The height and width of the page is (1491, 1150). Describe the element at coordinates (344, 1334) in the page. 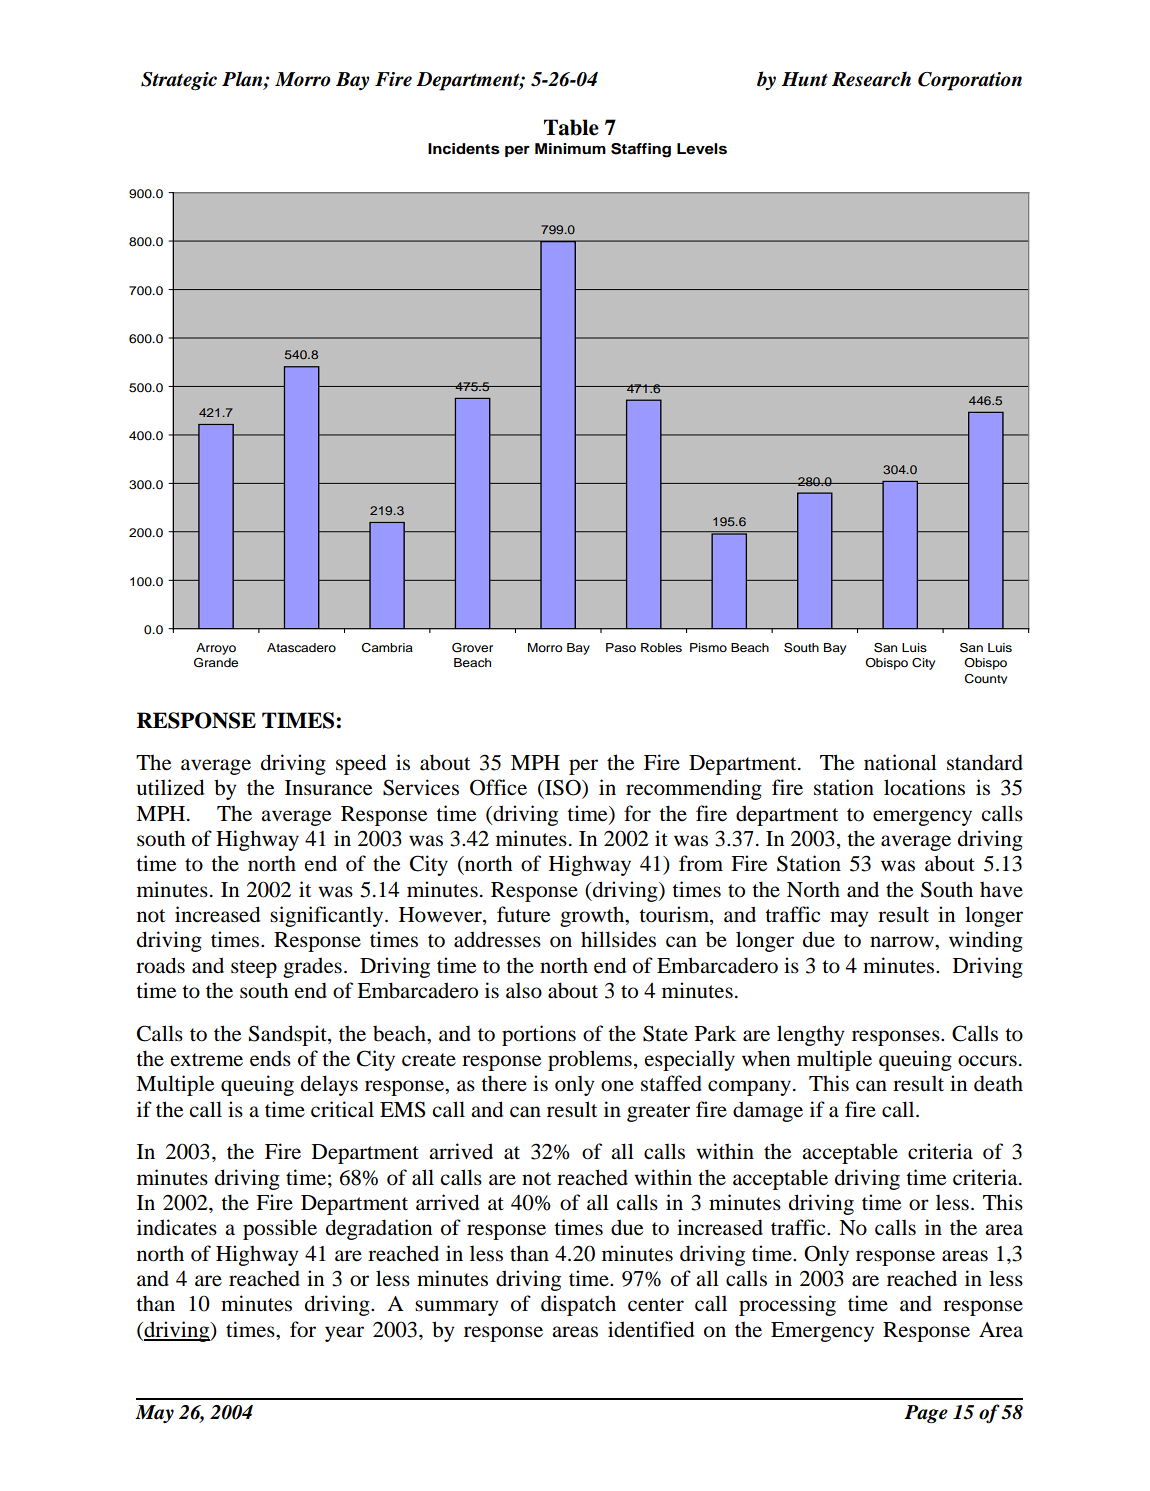

I see `year` at that location.
